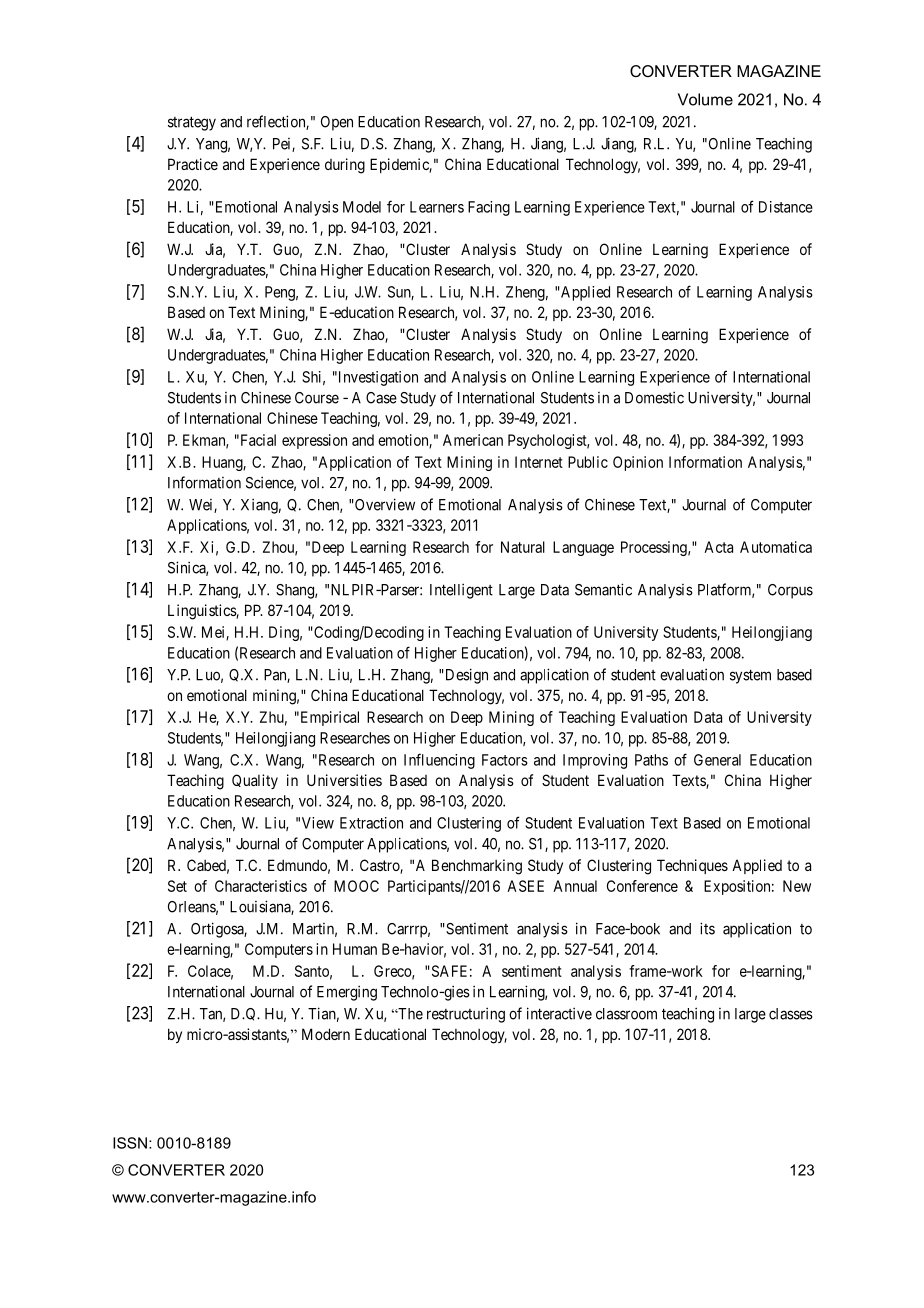 The image size is (924, 1308). What do you see at coordinates (192, 123) in the page?
I see `strategy` at bounding box center [192, 123].
